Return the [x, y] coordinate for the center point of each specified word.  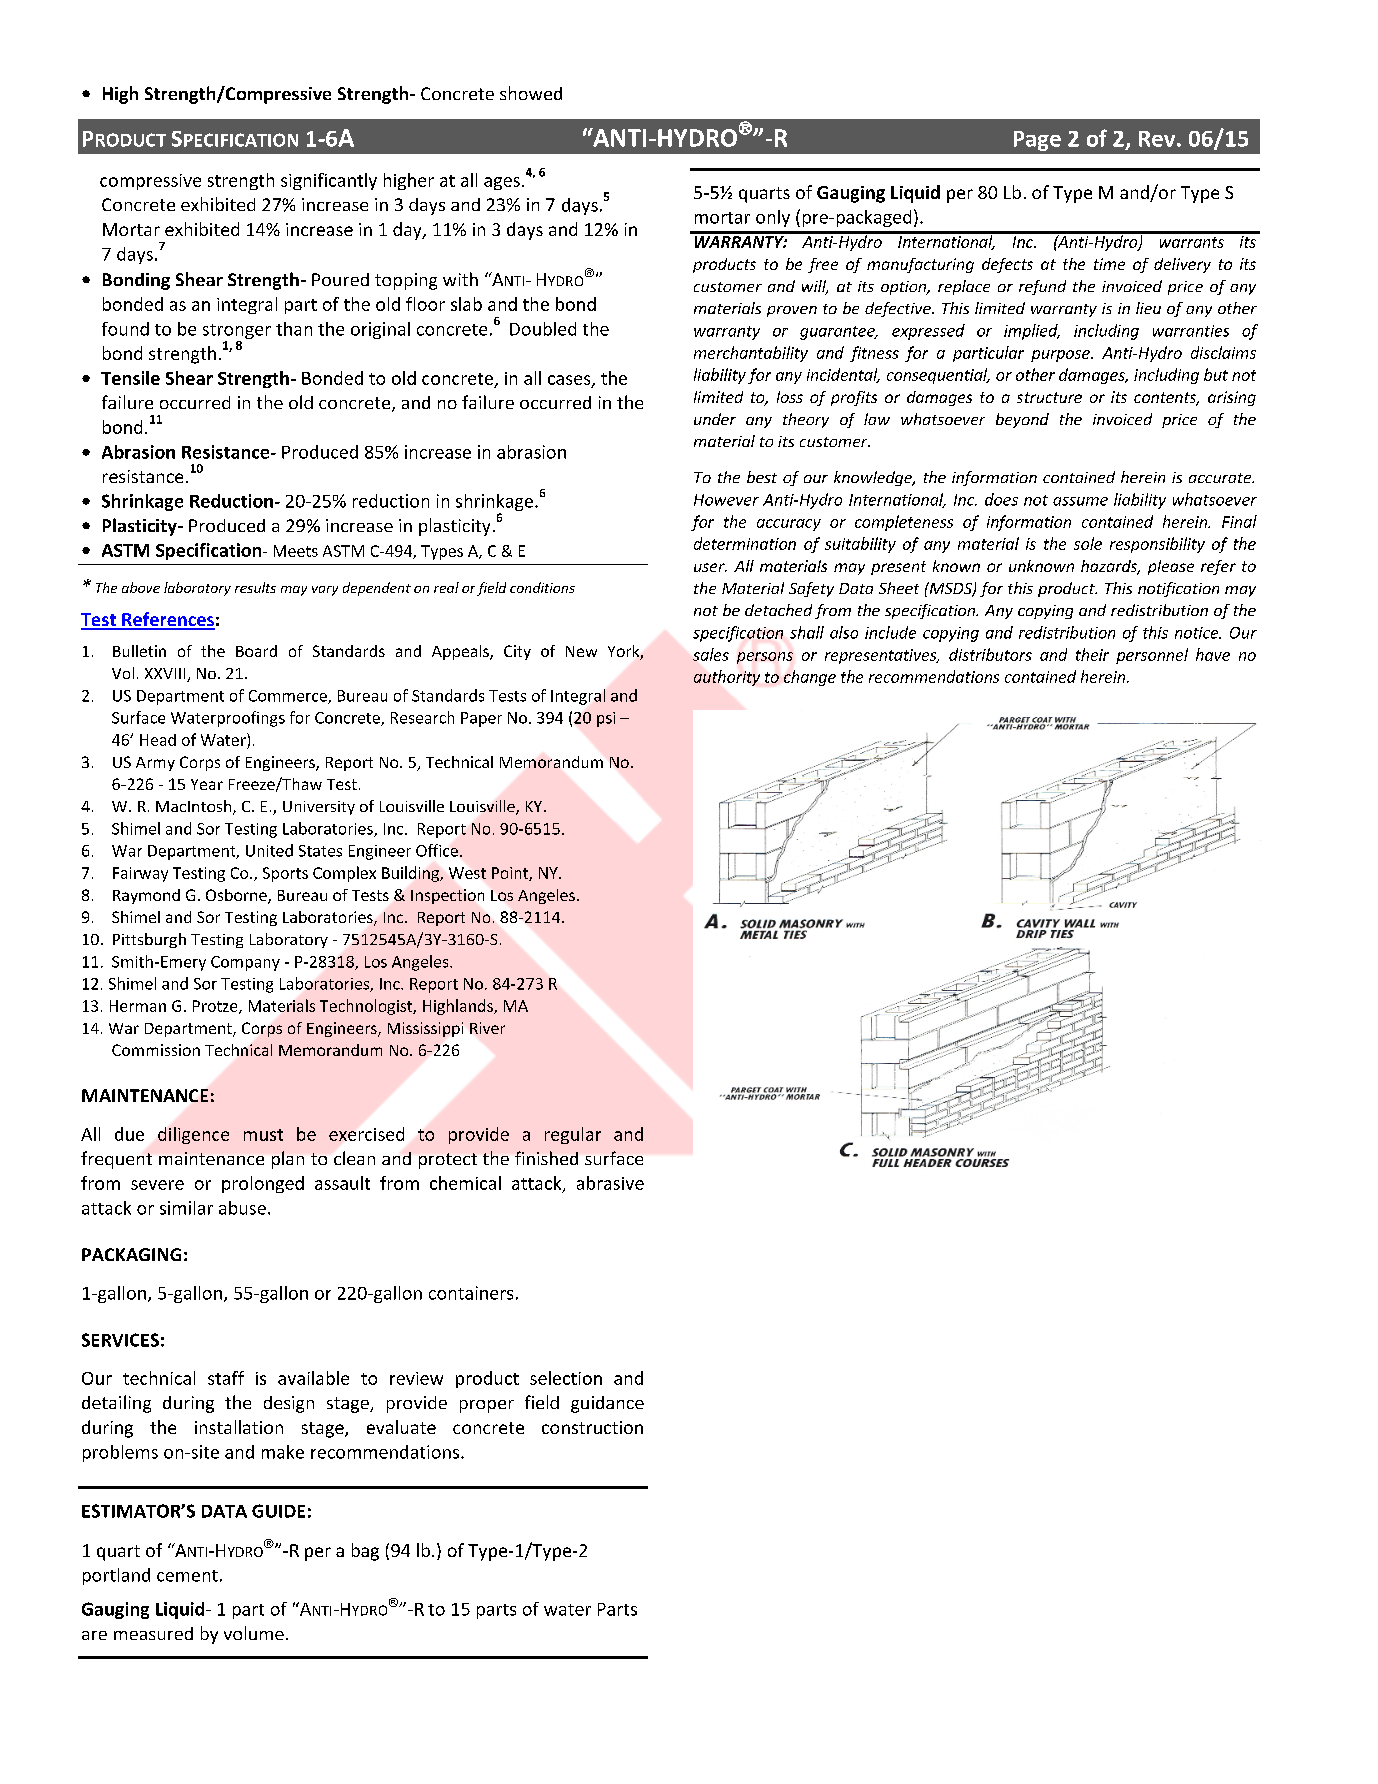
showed [531, 93]
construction [592, 1427]
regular [573, 1135]
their [1092, 654]
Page [1037, 141]
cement [187, 1576]
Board [256, 651]
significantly [329, 181]
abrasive [610, 1183]
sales [711, 654]
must [263, 1135]
